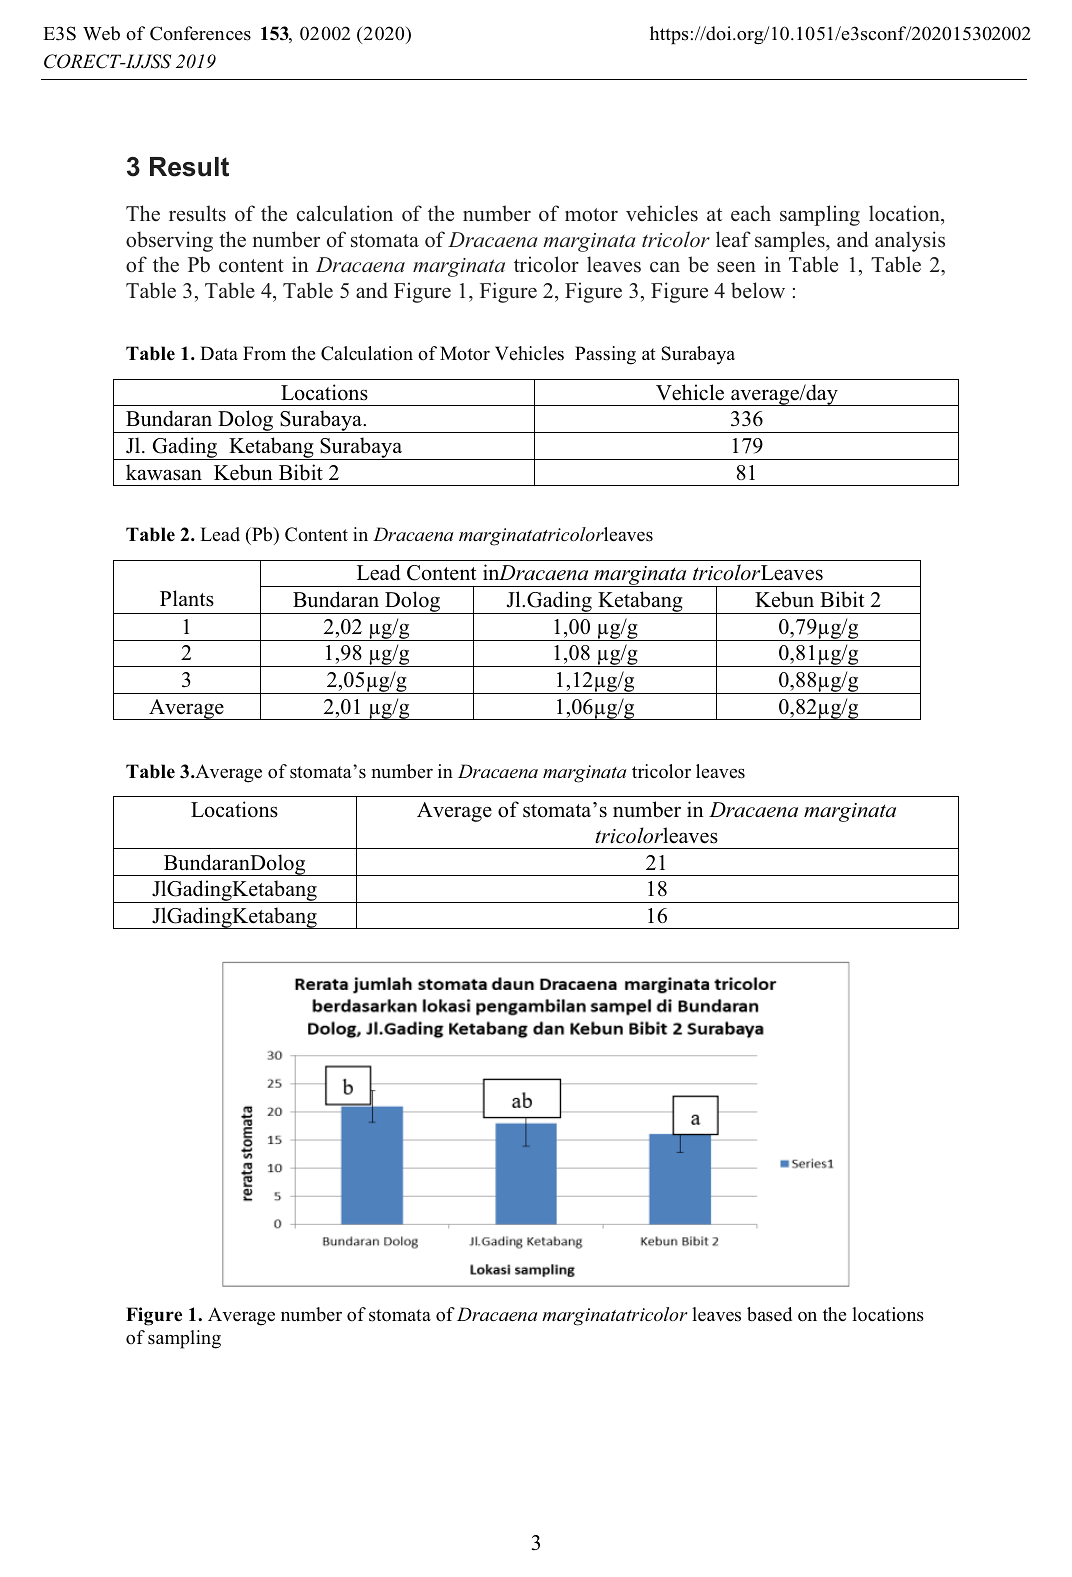 This document has height=1577, width=1072. What do you see at coordinates (758, 290) in the document?
I see `below` at bounding box center [758, 290].
